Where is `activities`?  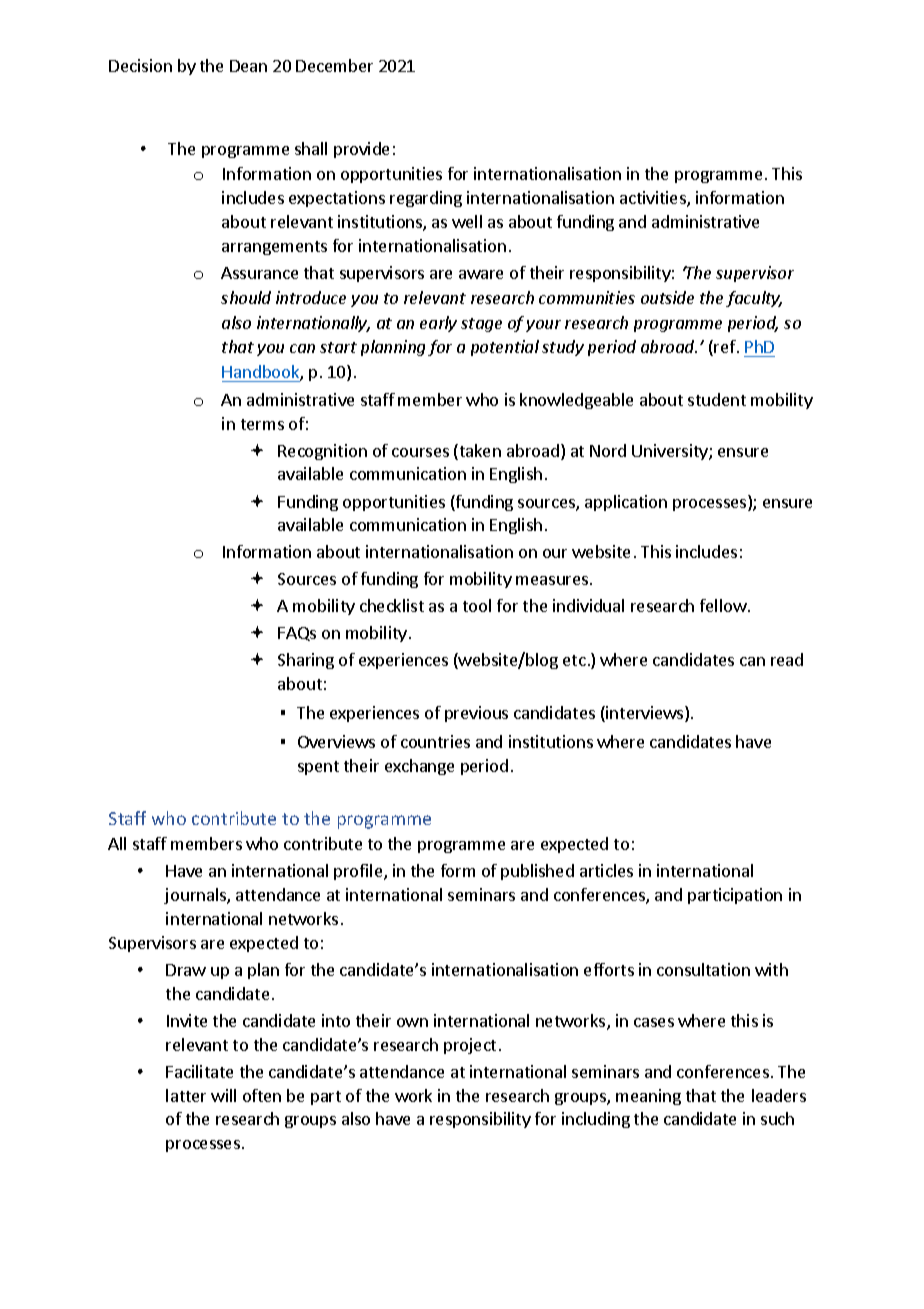
activities is located at coordinates (654, 199).
